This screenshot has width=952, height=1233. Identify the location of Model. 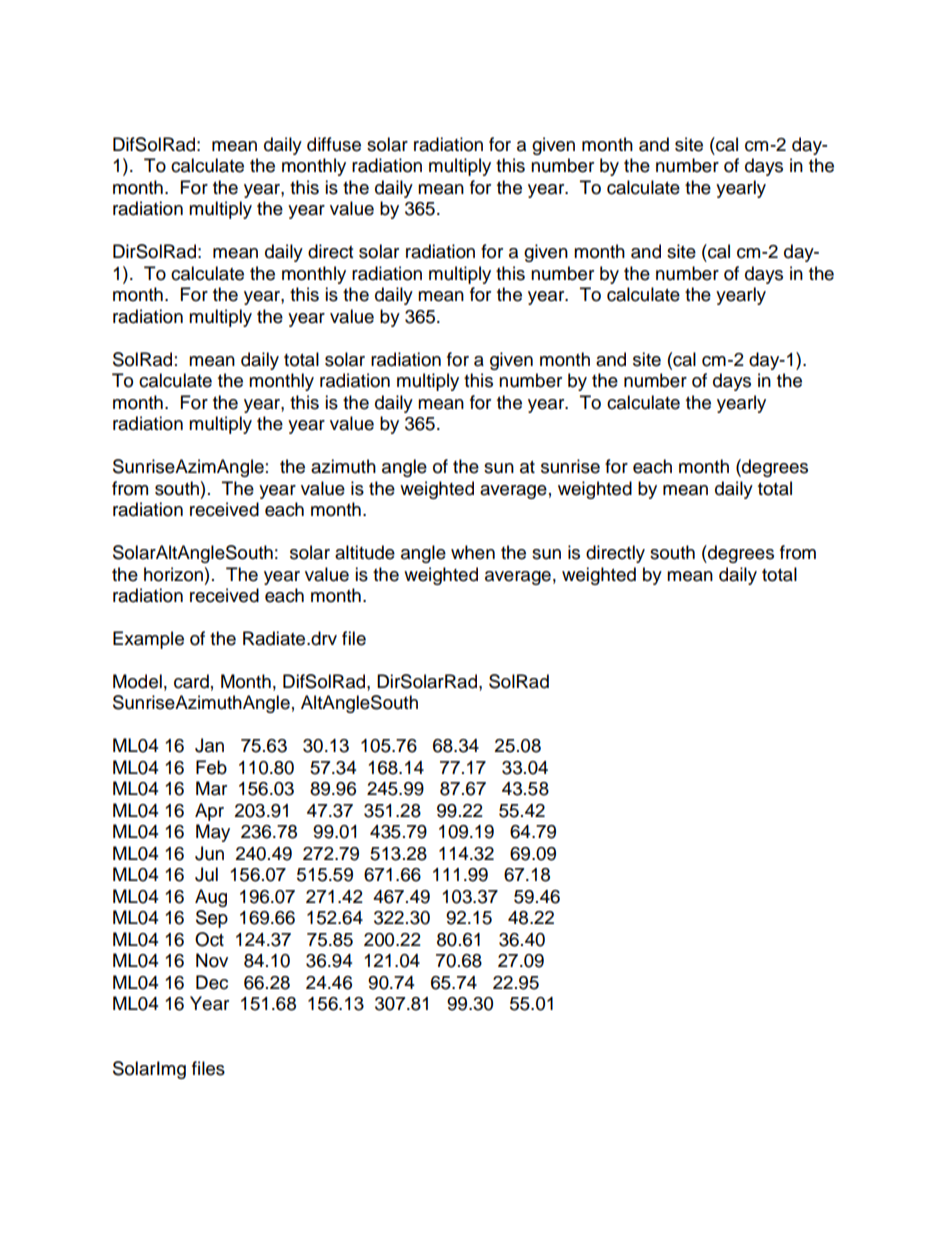
(137, 681).
